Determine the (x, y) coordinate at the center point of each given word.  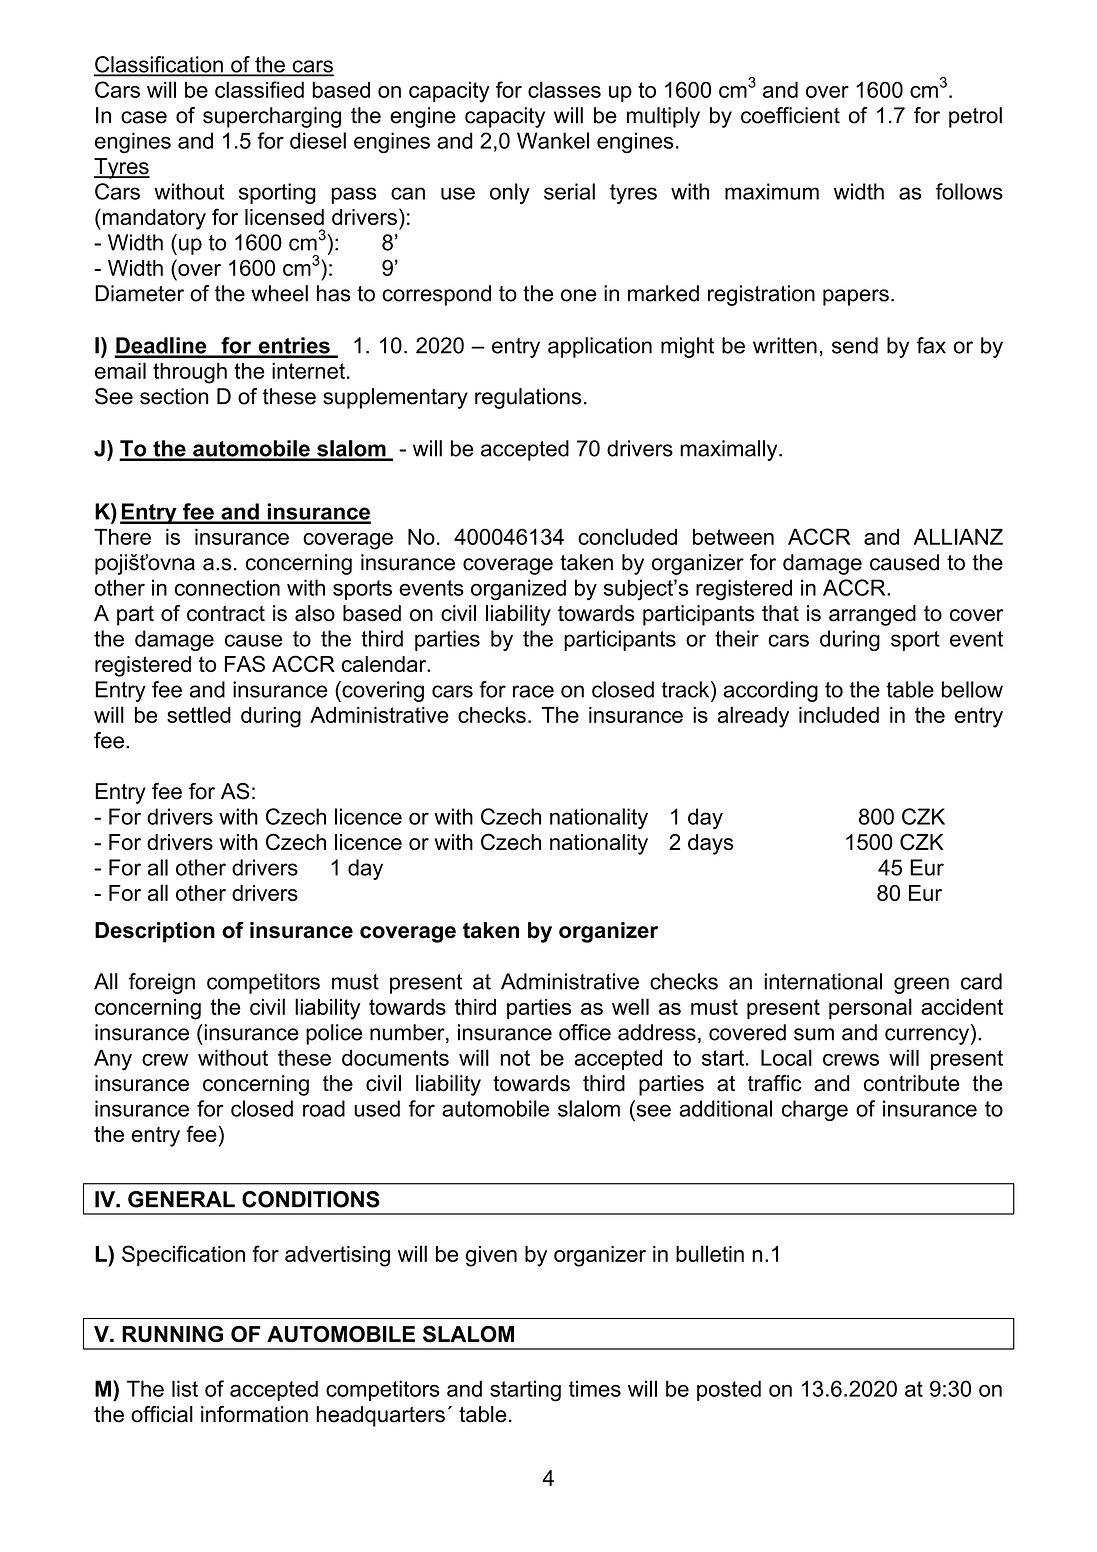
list (185, 1388)
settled (199, 714)
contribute (912, 1083)
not (515, 1058)
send (855, 345)
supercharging (272, 117)
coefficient (790, 115)
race (533, 691)
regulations (528, 398)
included (839, 714)
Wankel (553, 140)
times (595, 1388)
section (174, 396)
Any (113, 1060)
